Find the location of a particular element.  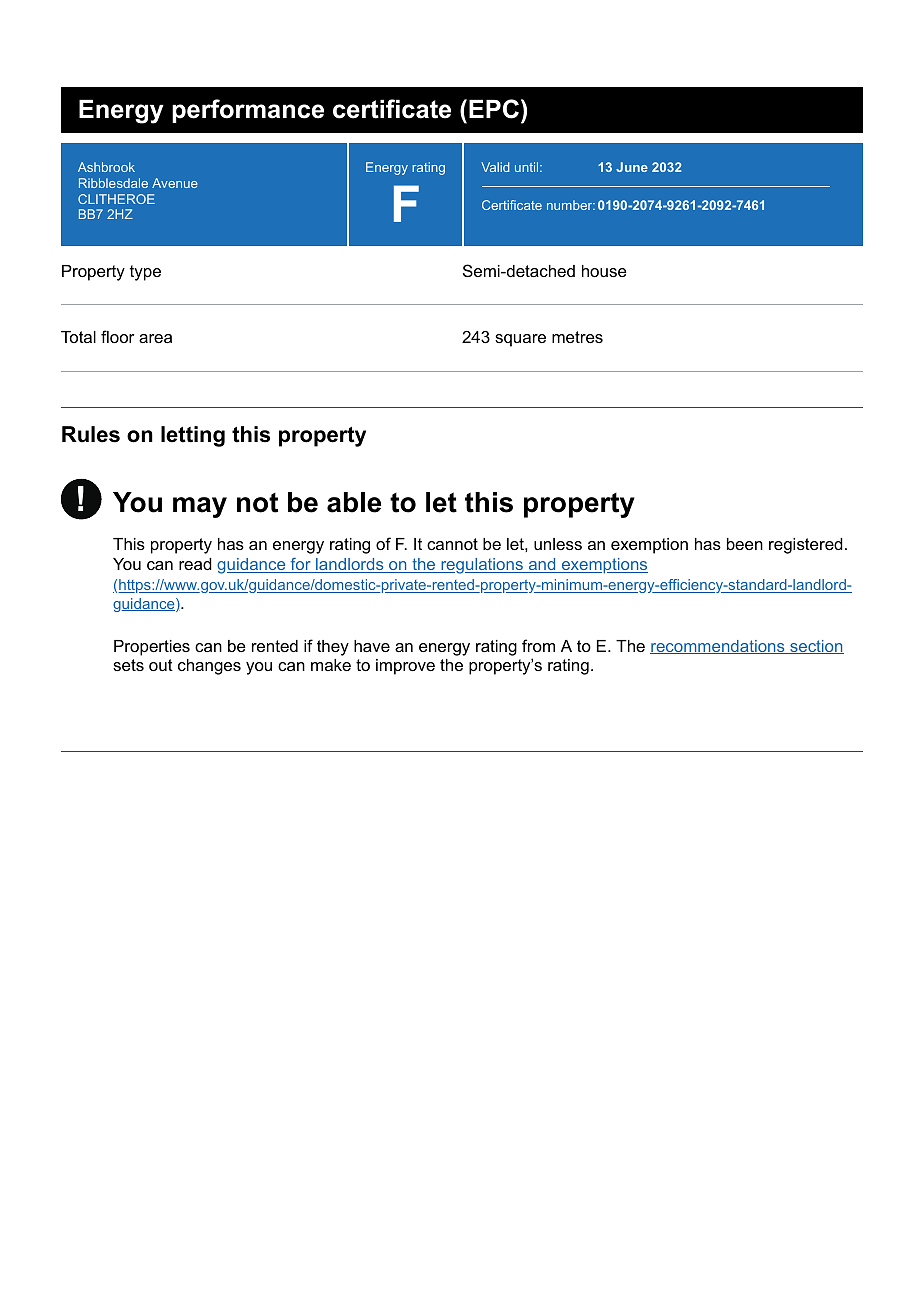

may is located at coordinates (200, 507).
